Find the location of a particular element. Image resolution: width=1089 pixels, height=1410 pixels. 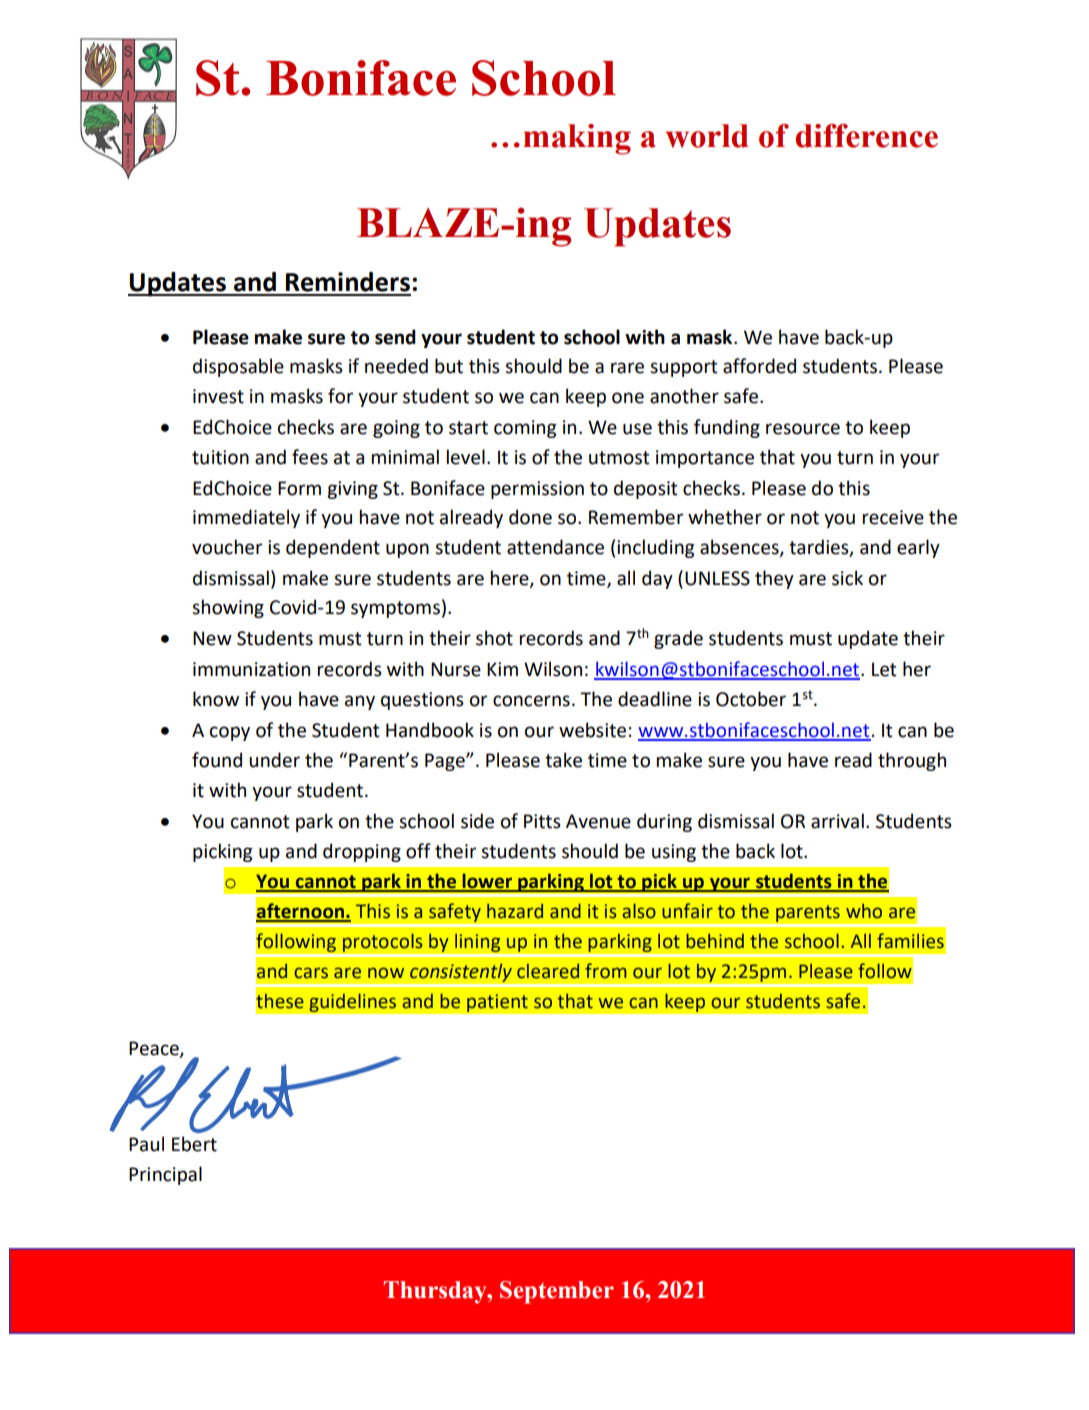

cleared is located at coordinates (548, 971).
